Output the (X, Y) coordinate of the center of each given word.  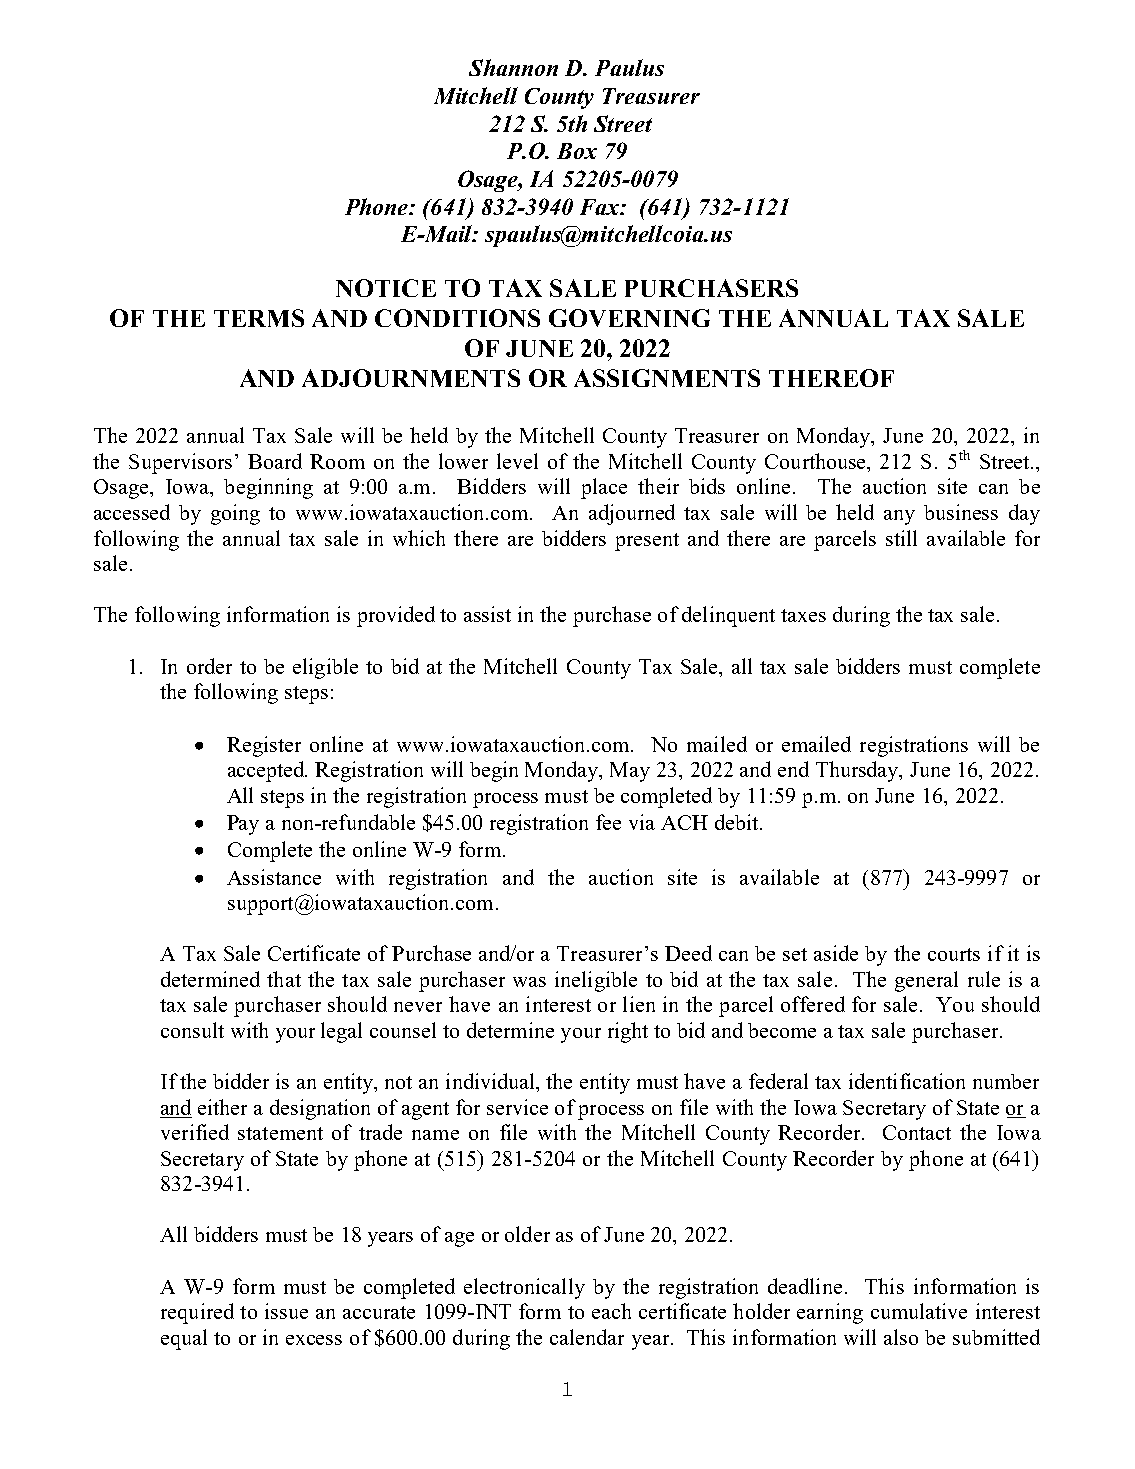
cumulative (919, 1311)
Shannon (513, 67)
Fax (601, 207)
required (197, 1313)
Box (577, 151)
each (611, 1311)
